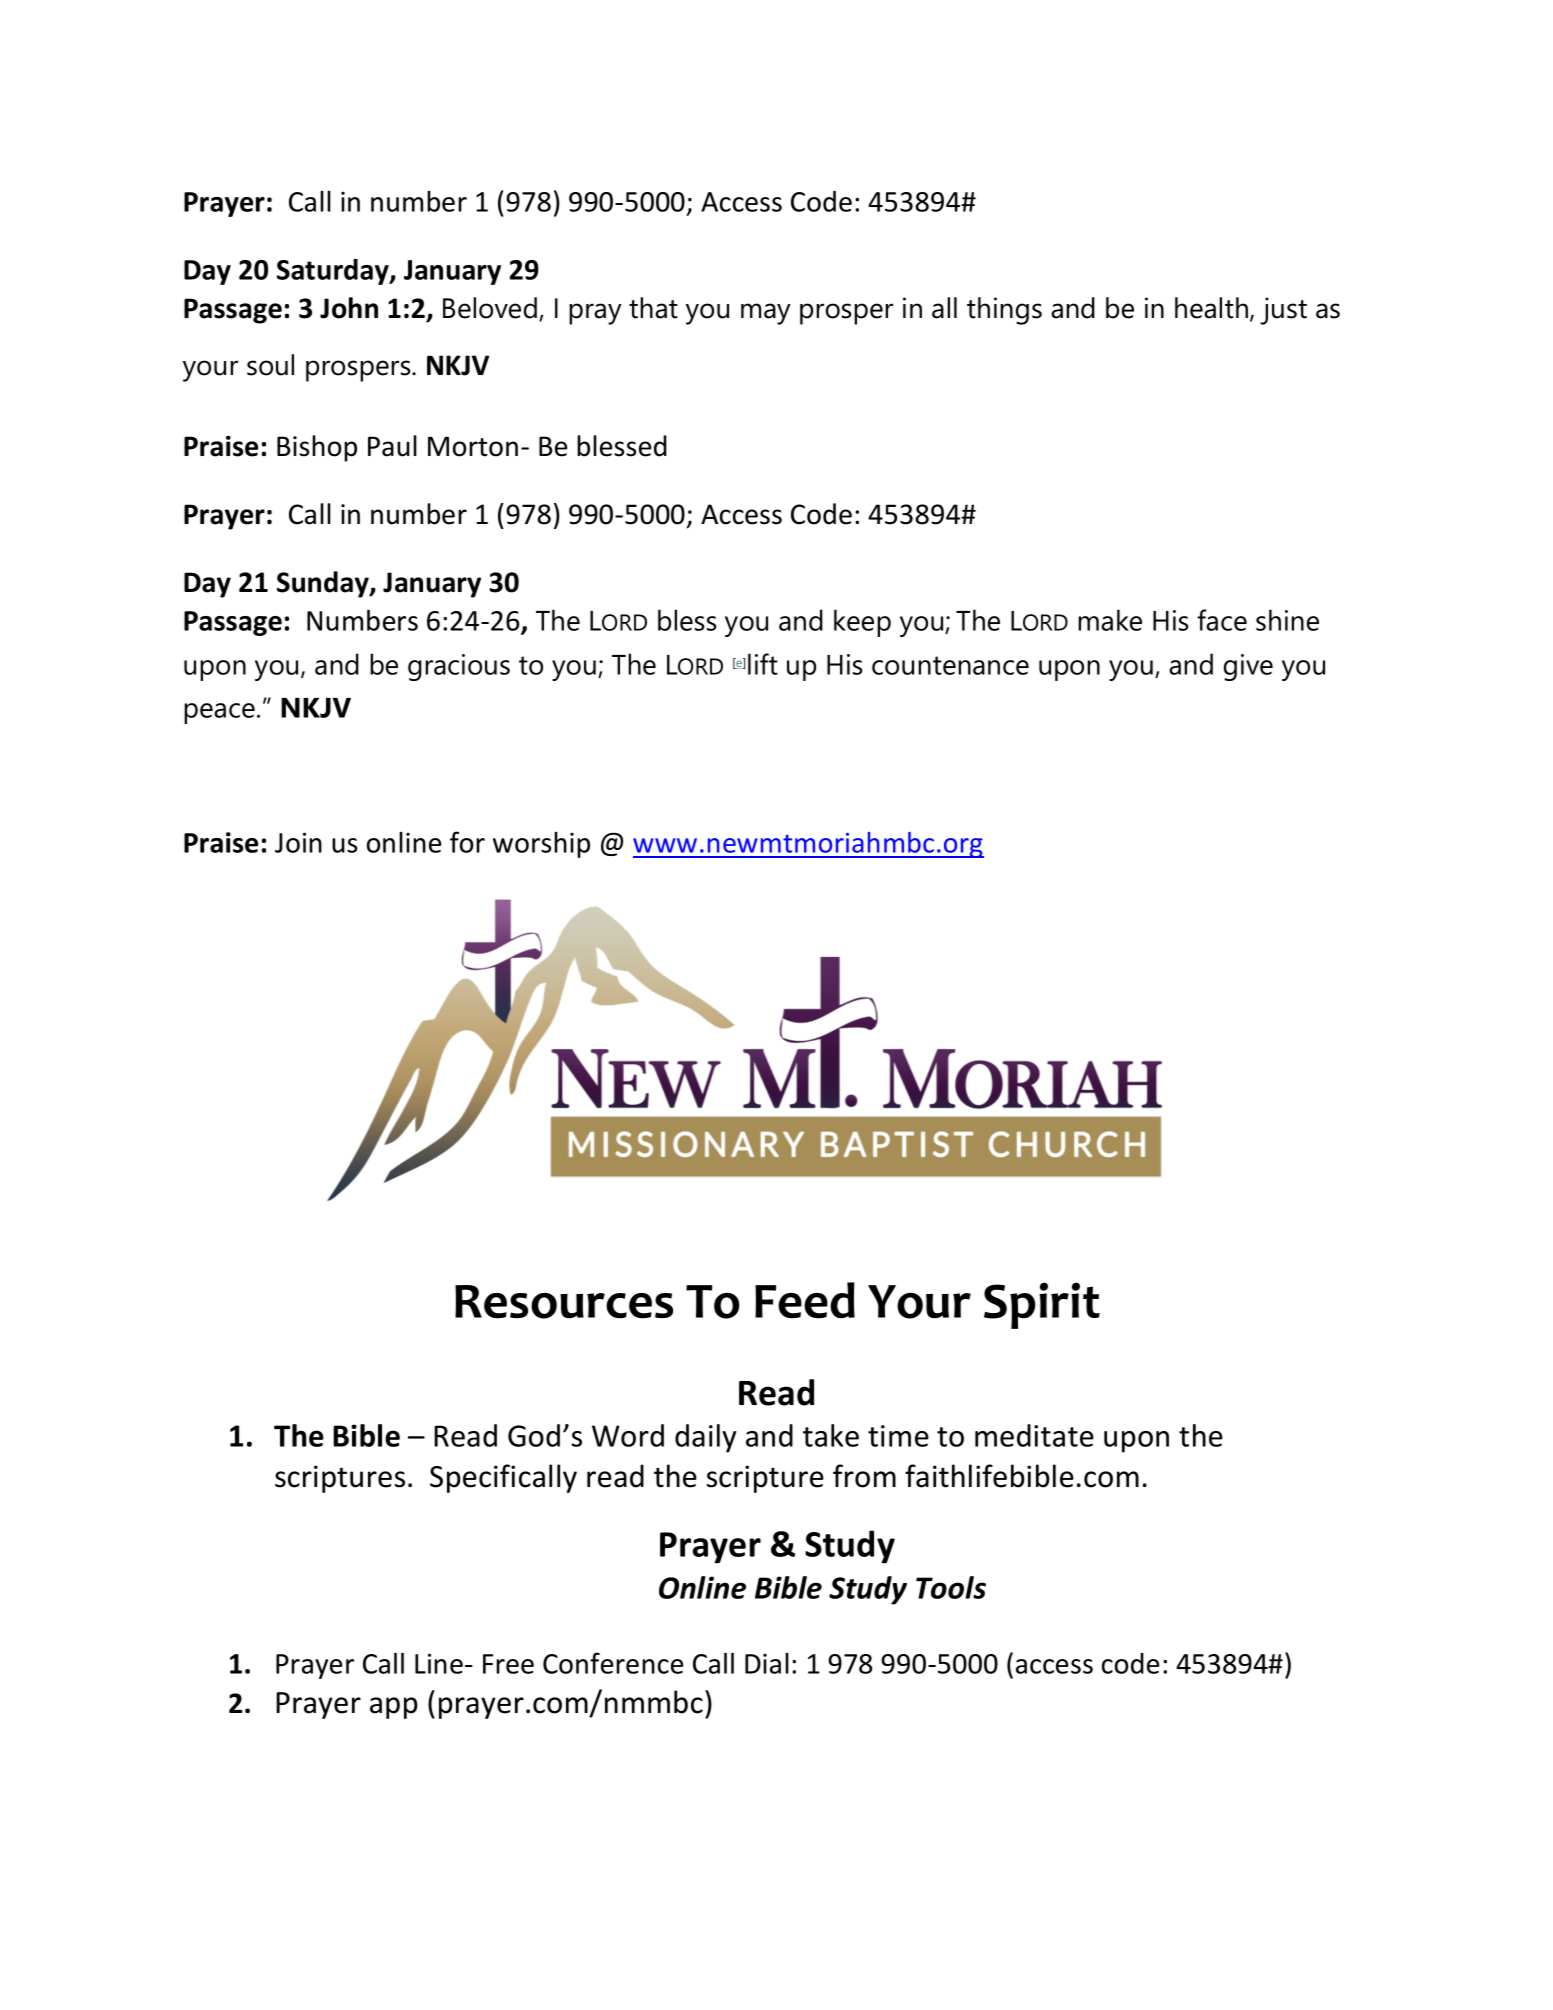 The image size is (1553, 2010). What do you see at coordinates (1211, 308) in the screenshot?
I see `health` at bounding box center [1211, 308].
